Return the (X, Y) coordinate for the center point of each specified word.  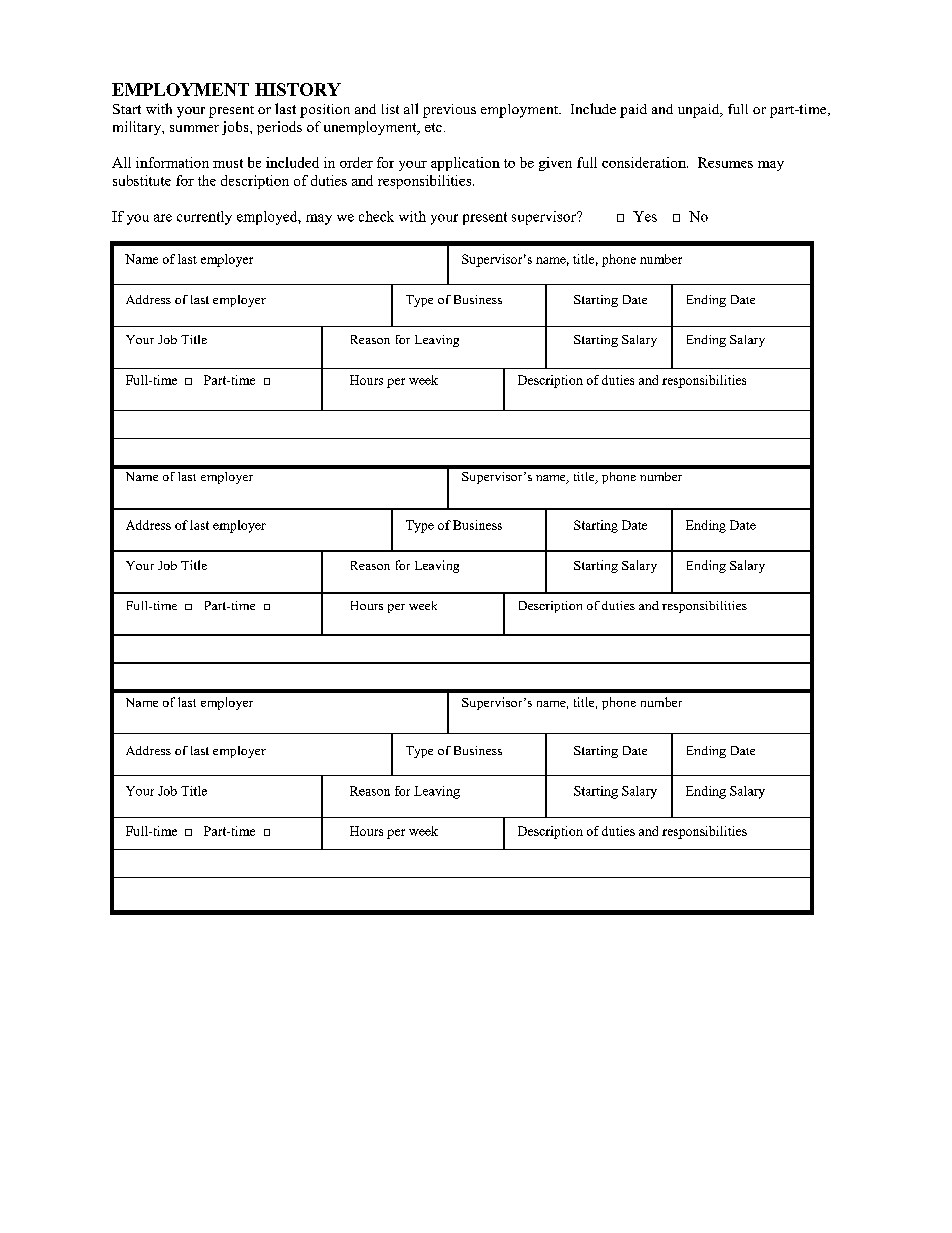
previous (449, 111)
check (376, 216)
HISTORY (298, 89)
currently (204, 218)
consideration (645, 162)
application (465, 164)
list (390, 109)
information (172, 162)
